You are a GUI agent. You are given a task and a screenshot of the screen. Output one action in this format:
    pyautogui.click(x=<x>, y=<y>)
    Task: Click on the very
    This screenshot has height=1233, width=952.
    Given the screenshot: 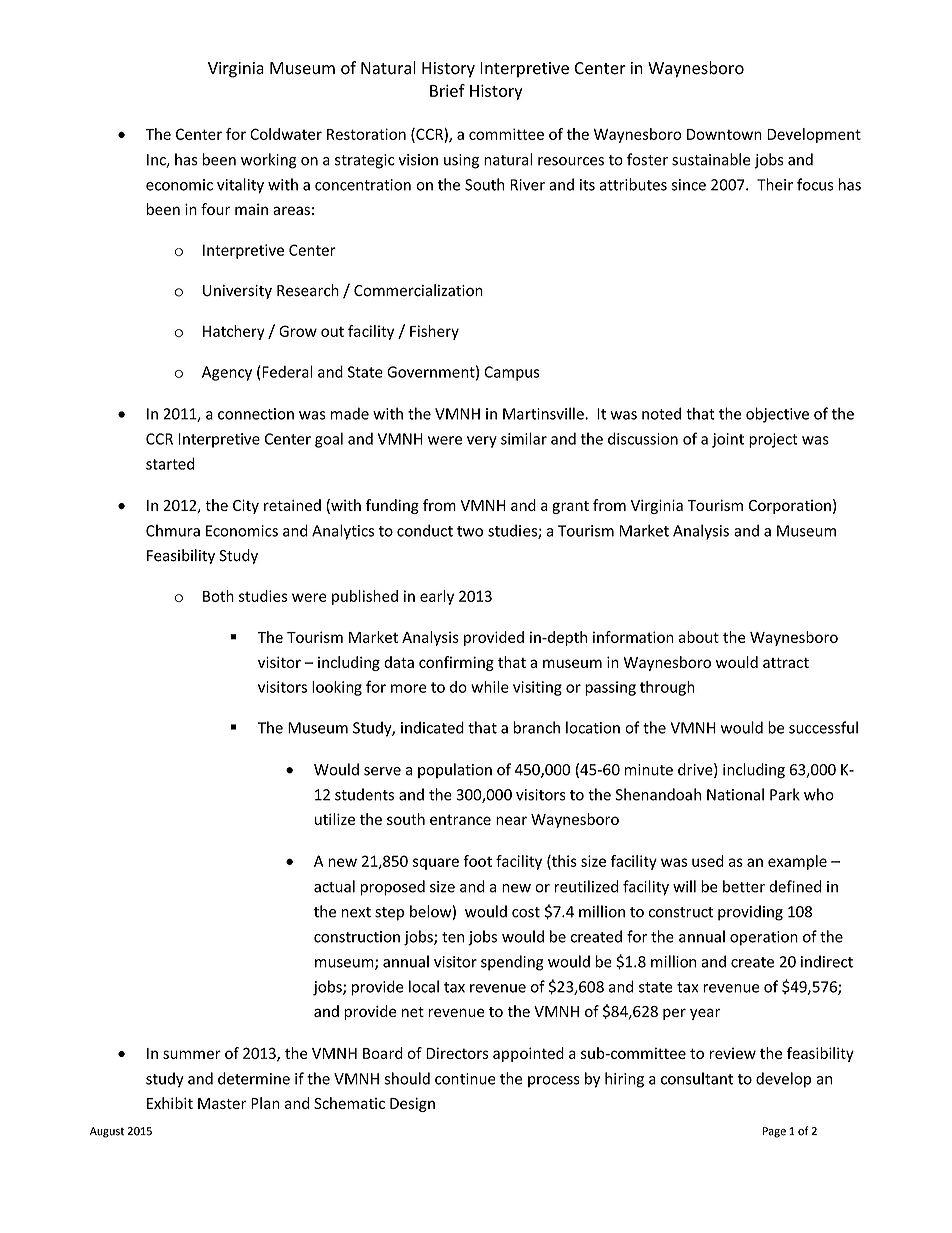 What is the action you would take?
    pyautogui.click(x=482, y=442)
